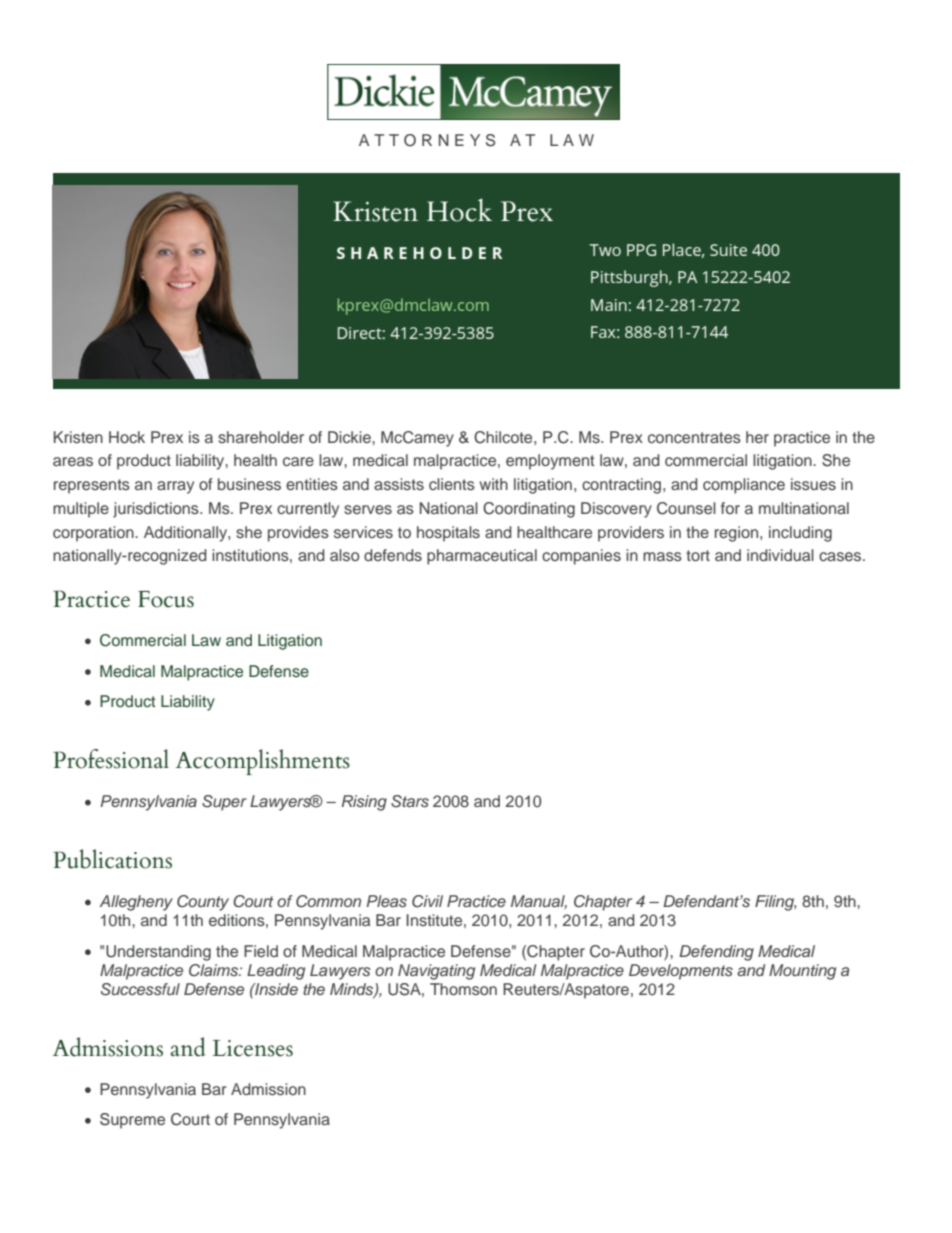 The image size is (952, 1233). Describe the element at coordinates (482, 557) in the document. I see `pharmaceutical` at that location.
